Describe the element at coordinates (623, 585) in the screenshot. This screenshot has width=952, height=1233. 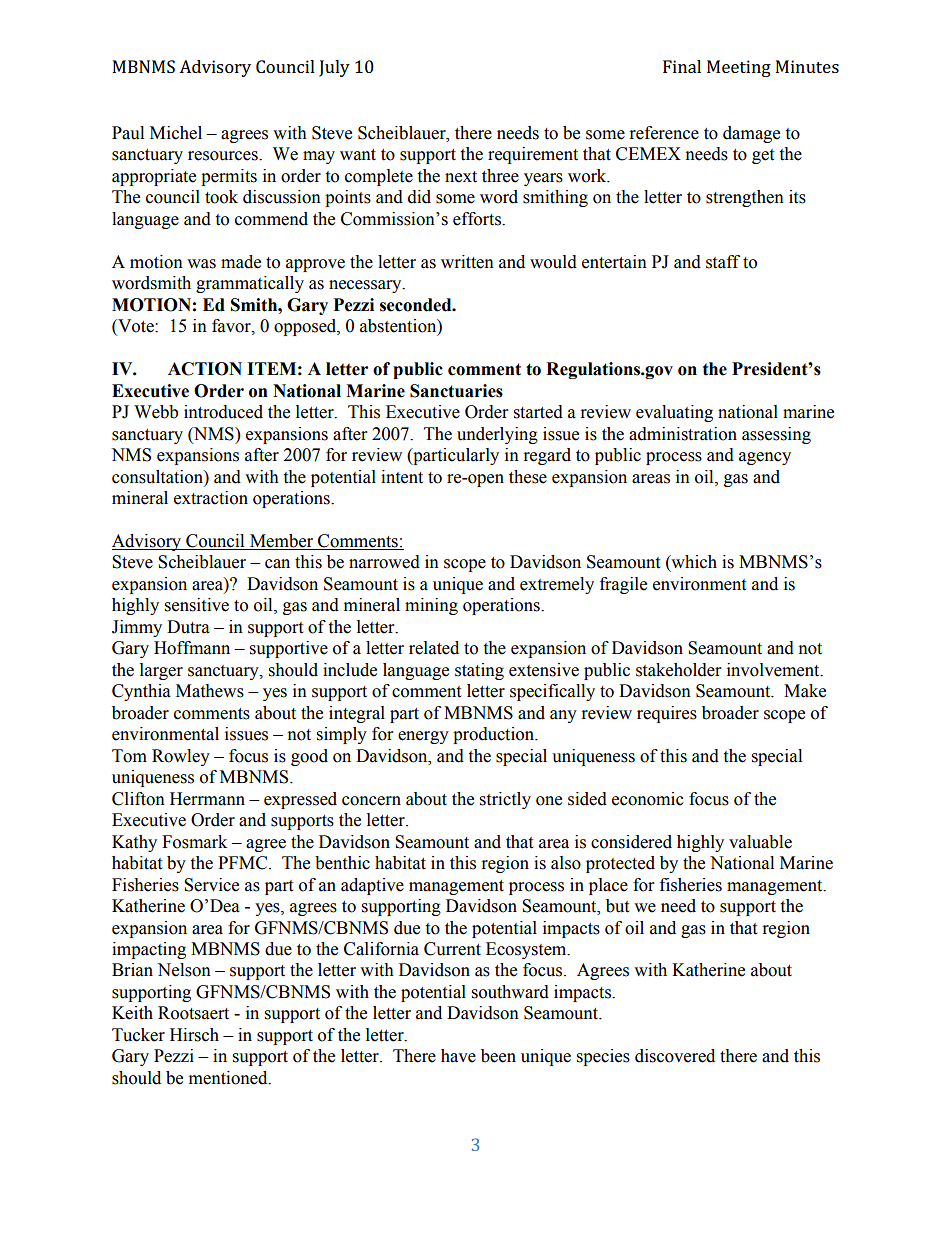
I see `fragile` at that location.
